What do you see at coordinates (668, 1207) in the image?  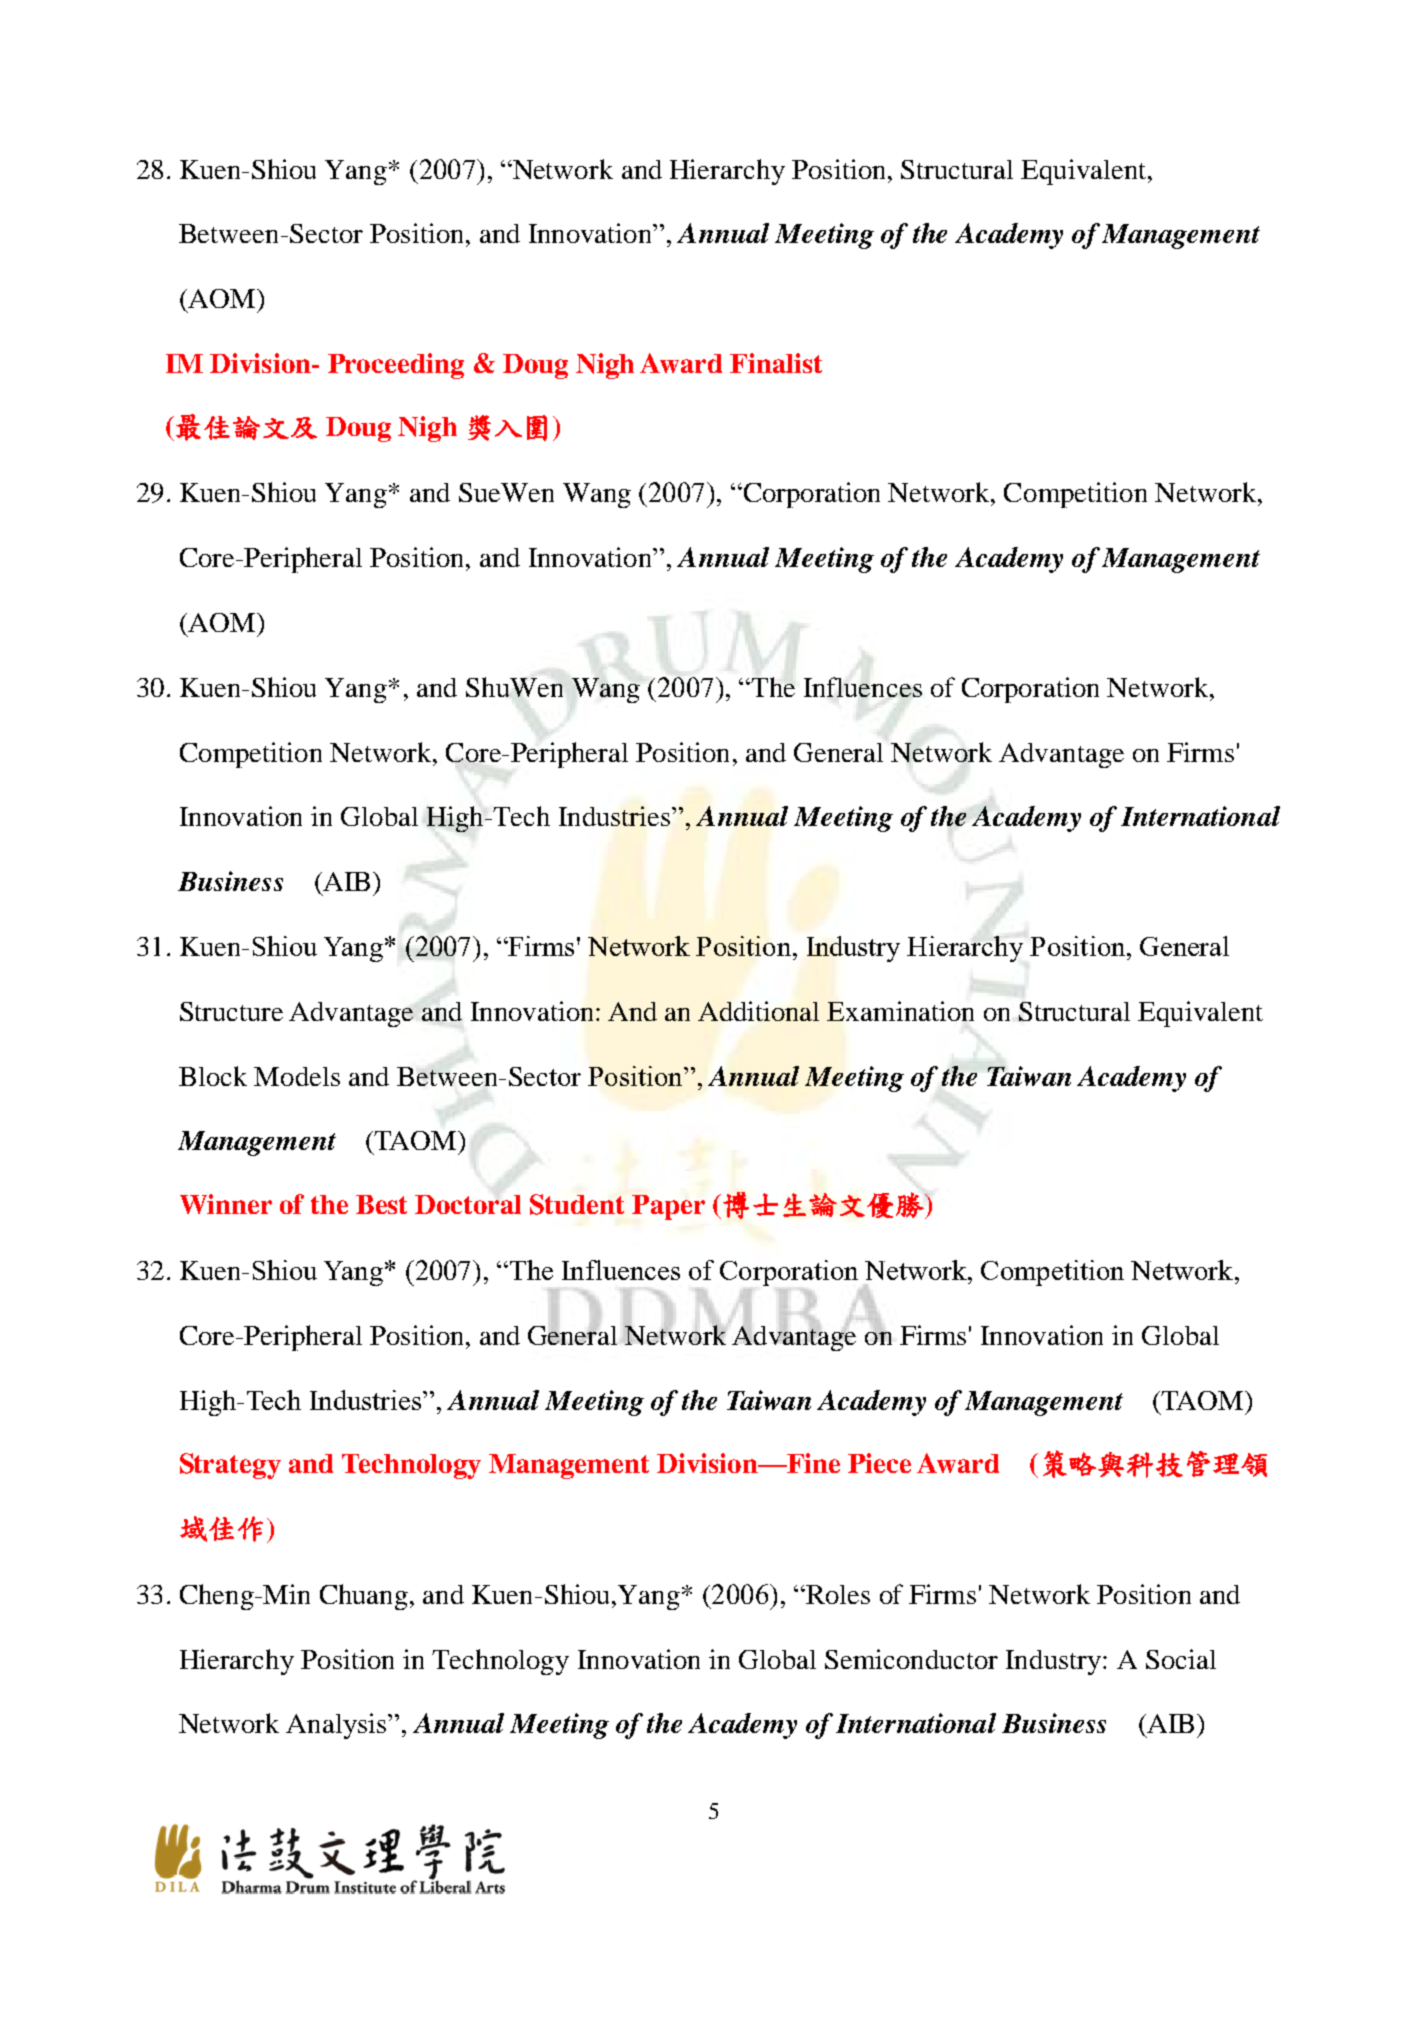 I see `Paper` at bounding box center [668, 1207].
